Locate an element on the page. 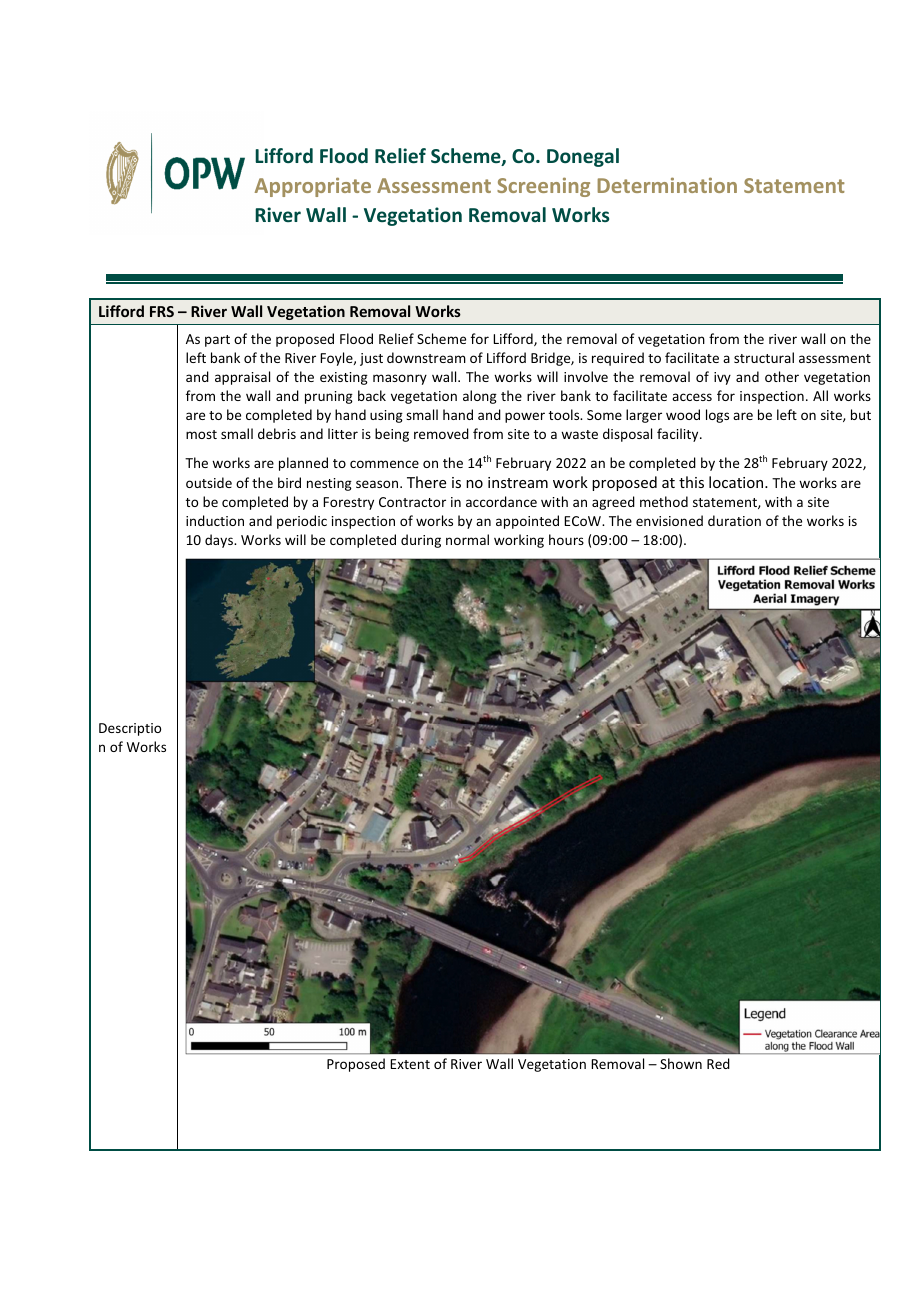 This page has height=1308, width=924. envisioned is located at coordinates (669, 520).
